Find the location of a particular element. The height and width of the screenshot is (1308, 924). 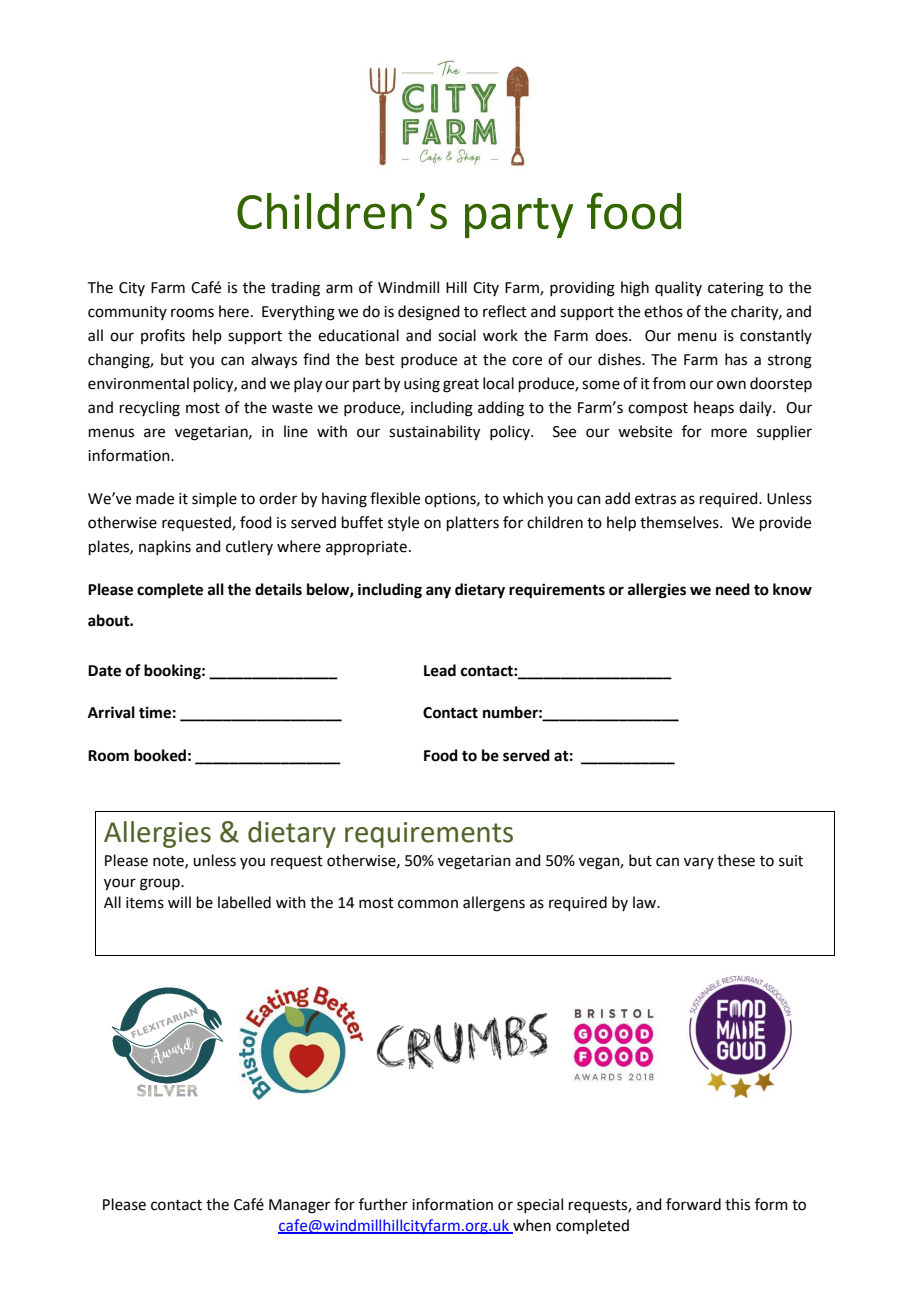

common is located at coordinates (428, 904).
